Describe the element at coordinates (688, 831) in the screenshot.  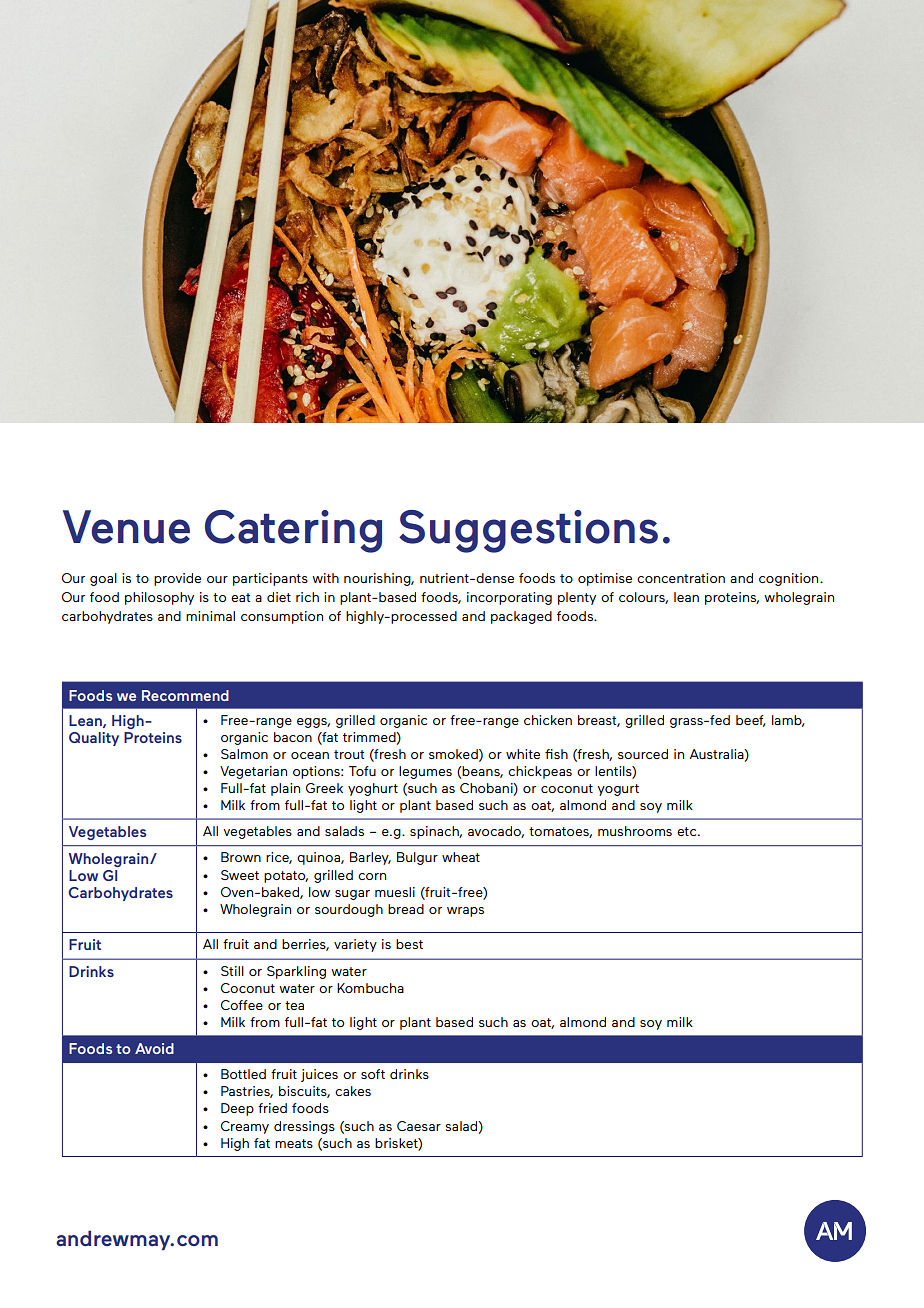
I see `etc` at that location.
